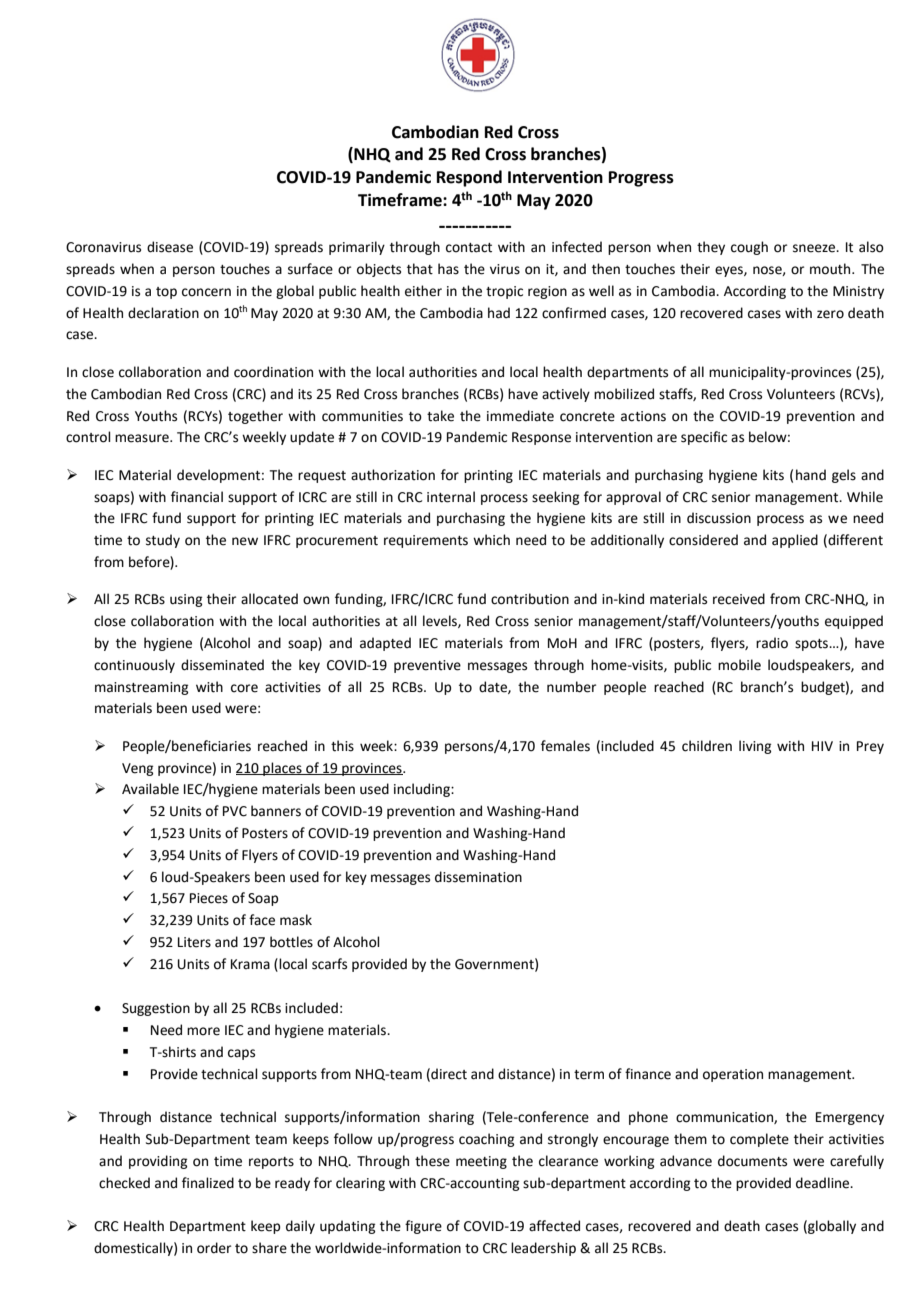 Image resolution: width=924 pixels, height=1308 pixels. I want to click on internal, so click(451, 497).
